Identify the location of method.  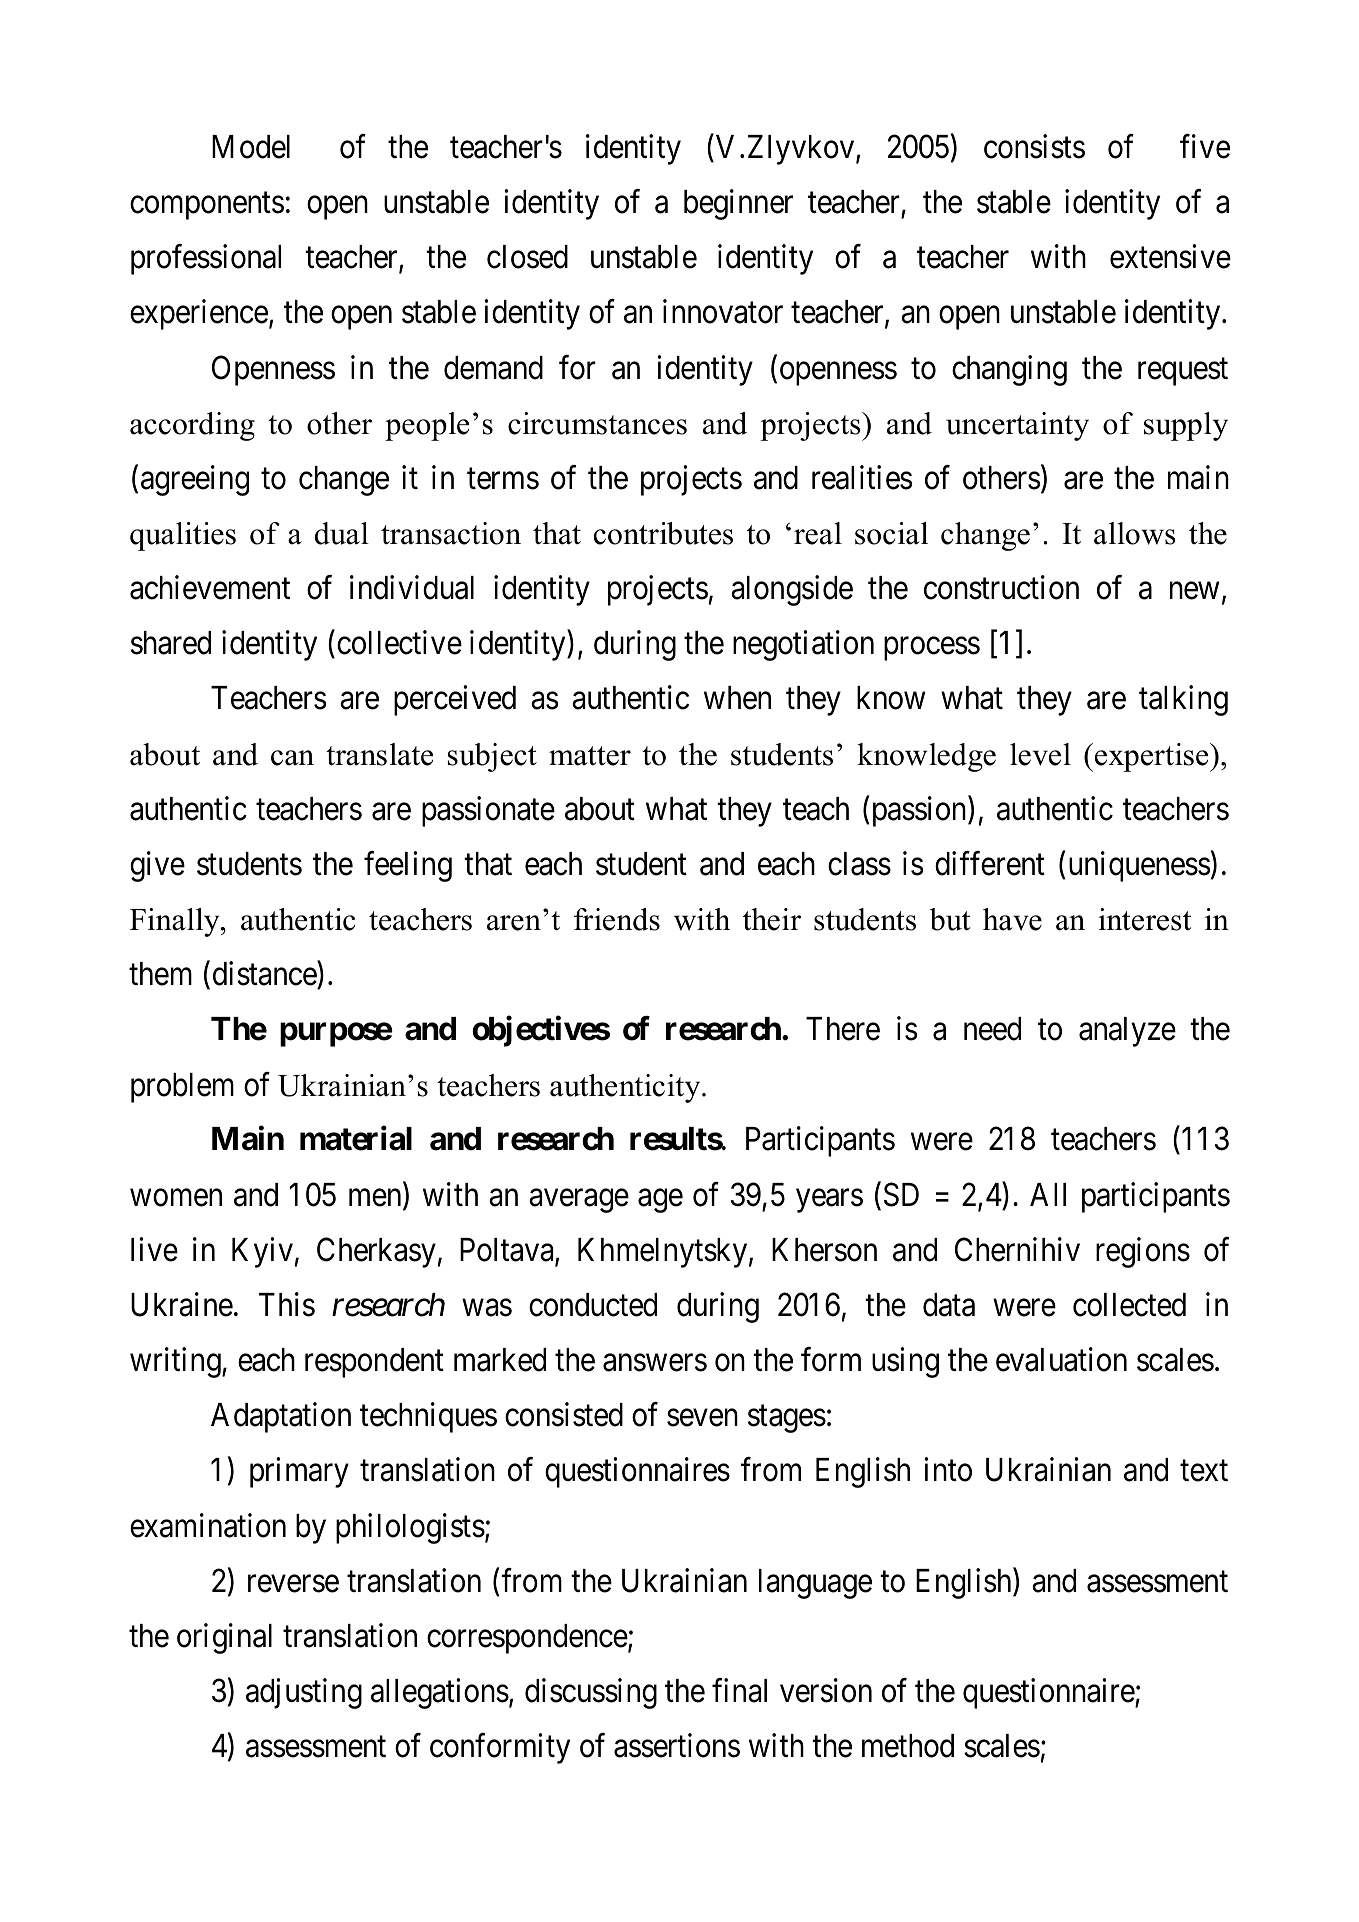
(908, 1746).
